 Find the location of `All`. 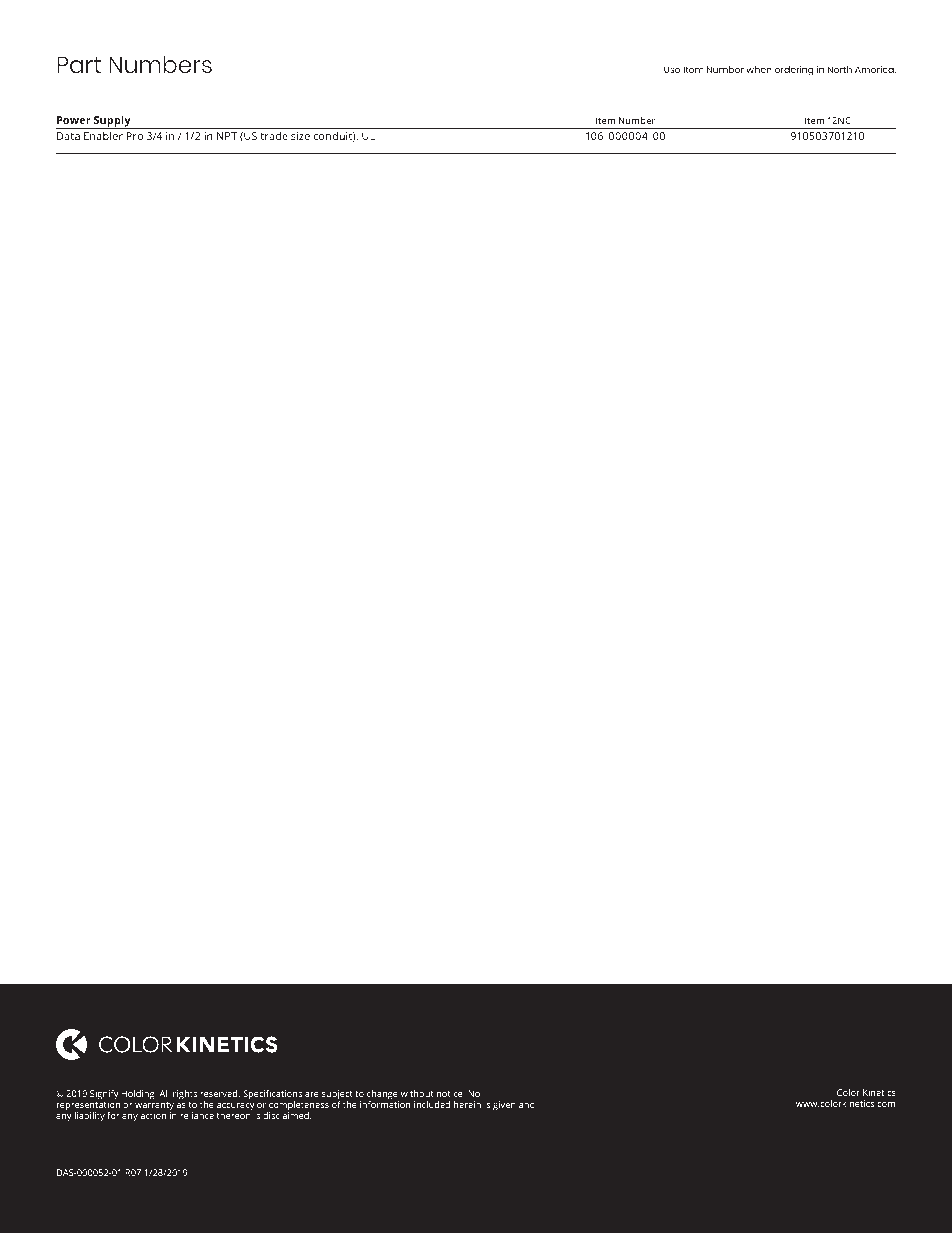

All is located at coordinates (164, 1093).
